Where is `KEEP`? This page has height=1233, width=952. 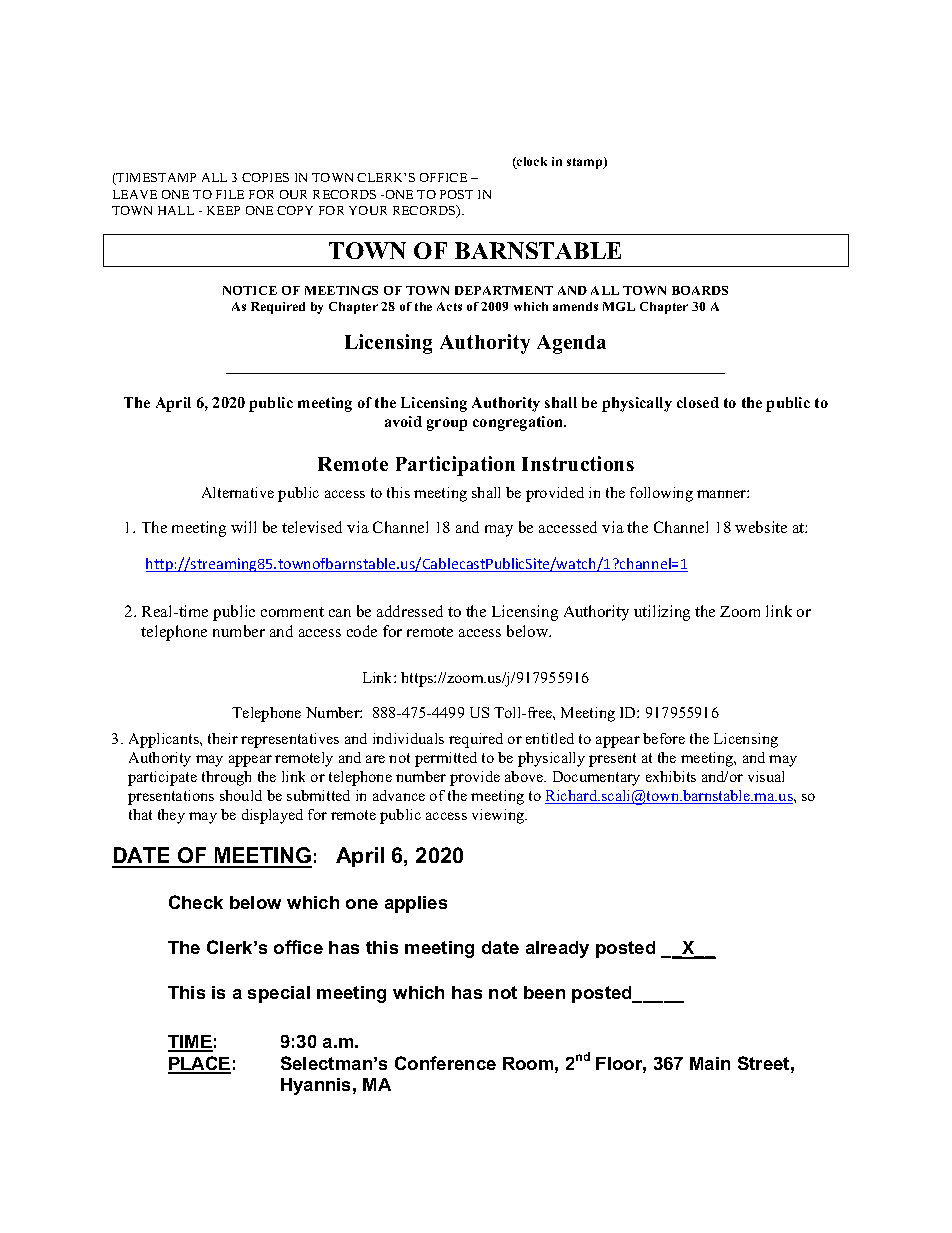
KEEP is located at coordinates (223, 210).
